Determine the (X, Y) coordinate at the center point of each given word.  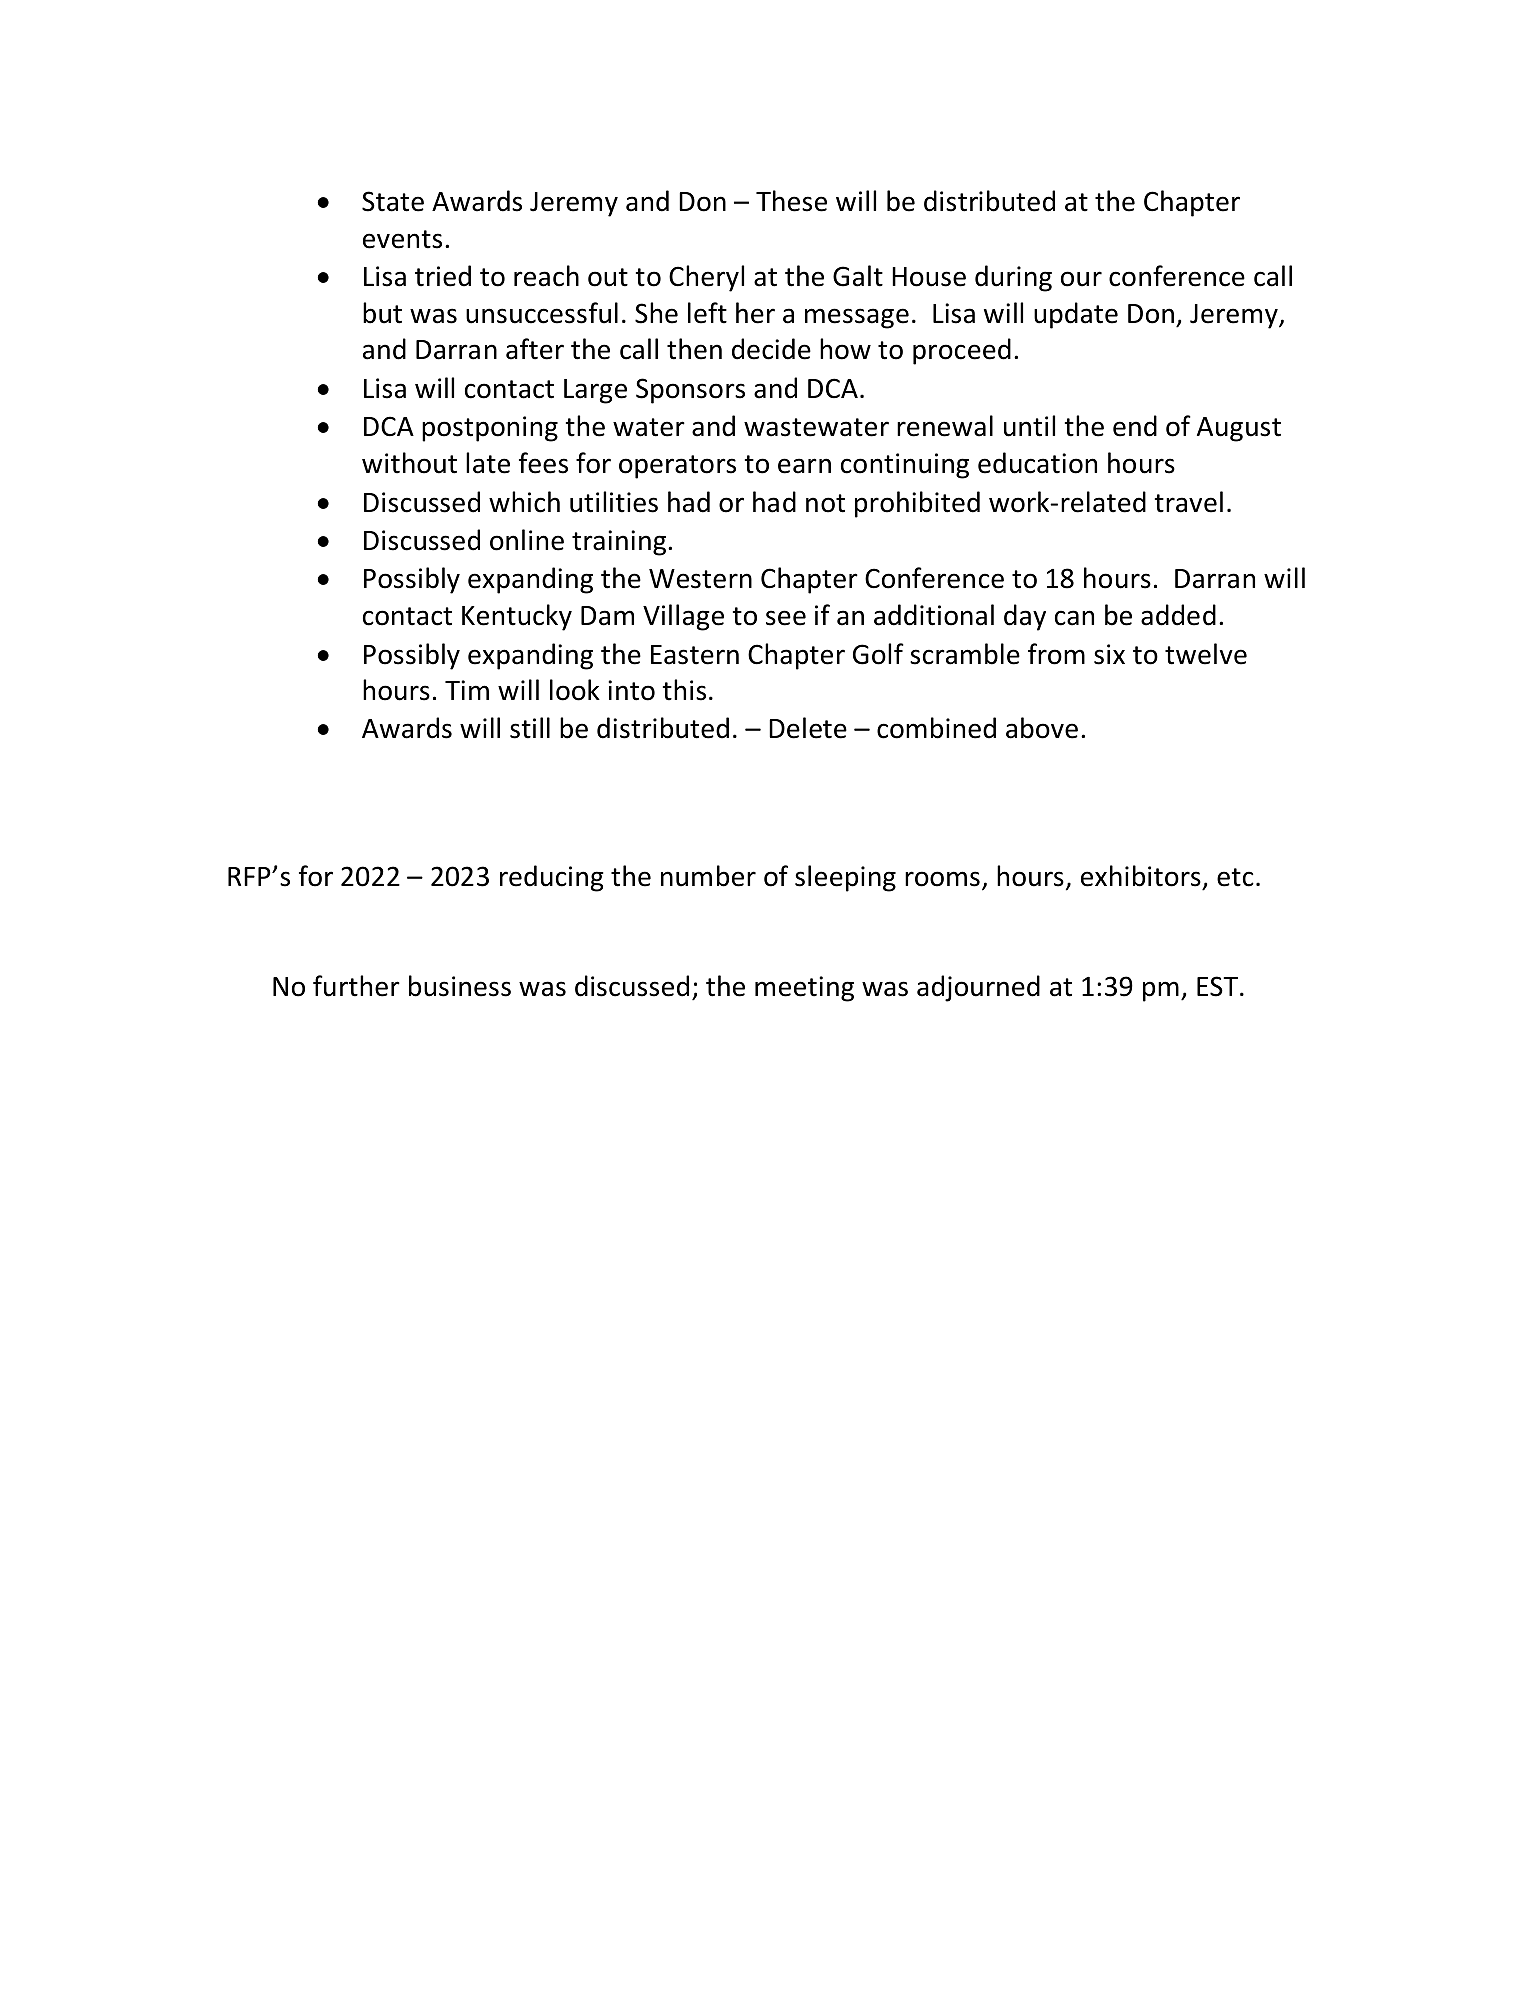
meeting (804, 989)
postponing (490, 429)
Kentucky (517, 617)
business (460, 986)
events (402, 239)
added (1178, 615)
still (530, 728)
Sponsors (690, 391)
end (1135, 426)
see (786, 618)
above (1042, 728)
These (791, 201)
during (1013, 278)
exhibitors (1141, 876)
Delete (808, 728)
